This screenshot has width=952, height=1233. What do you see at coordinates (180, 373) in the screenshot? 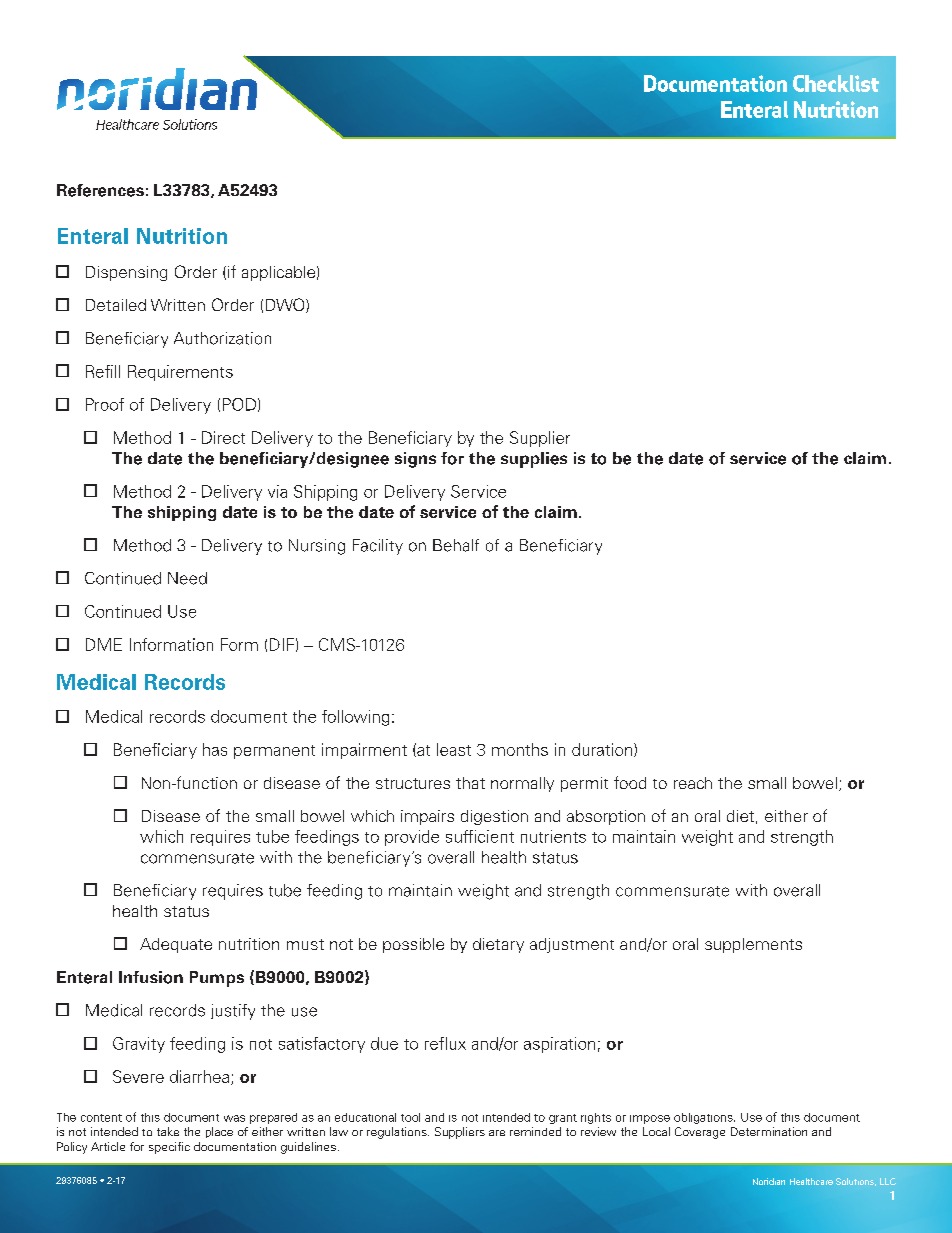
I see `Requirements` at bounding box center [180, 373].
